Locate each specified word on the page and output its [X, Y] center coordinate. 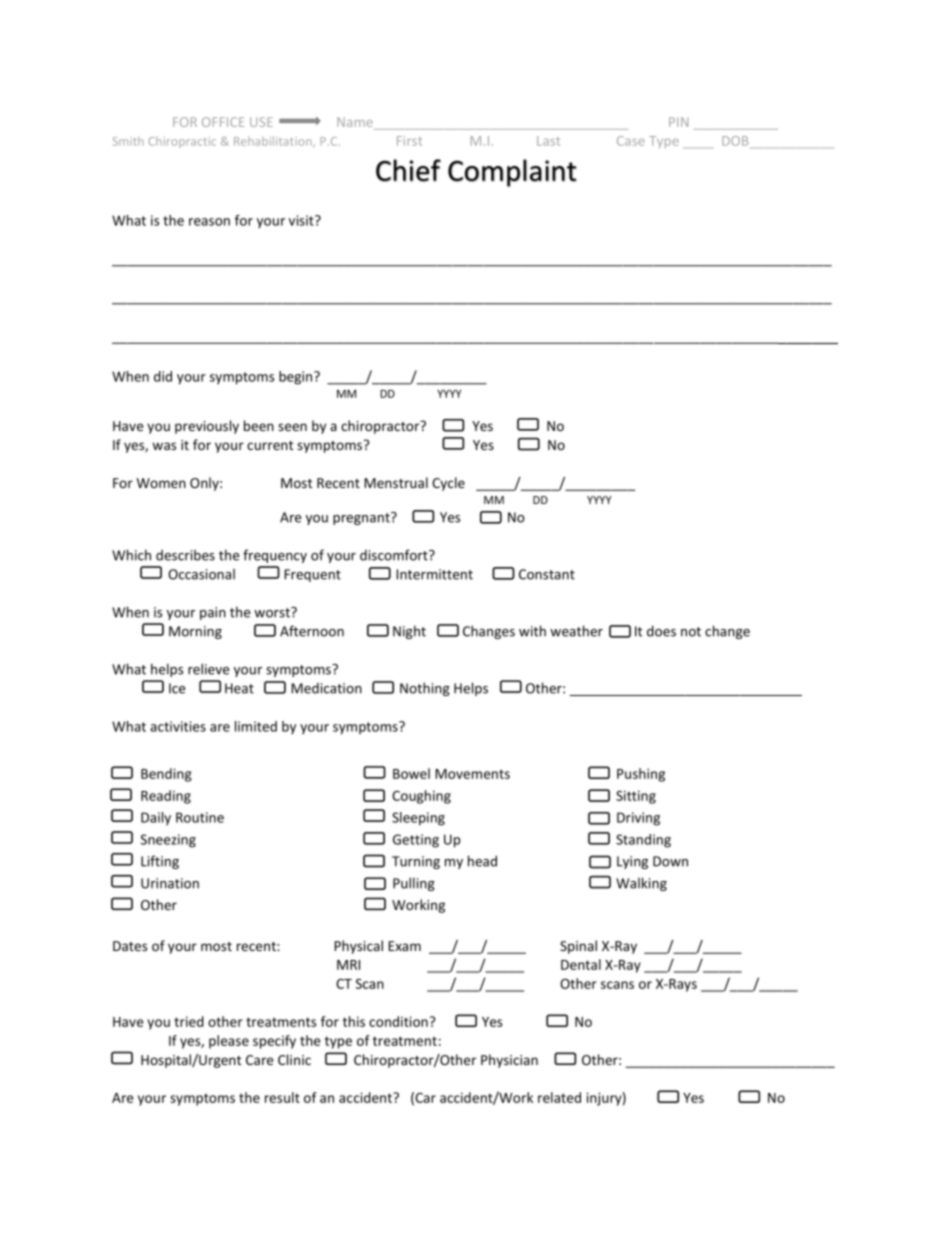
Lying [632, 862]
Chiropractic [182, 142]
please [229, 1042]
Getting [416, 841]
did [163, 376]
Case [631, 141]
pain [213, 613]
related [559, 1097]
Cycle [448, 484]
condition [399, 1021]
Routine [200, 817]
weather [576, 631]
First [409, 141]
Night [409, 632]
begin [297, 378]
